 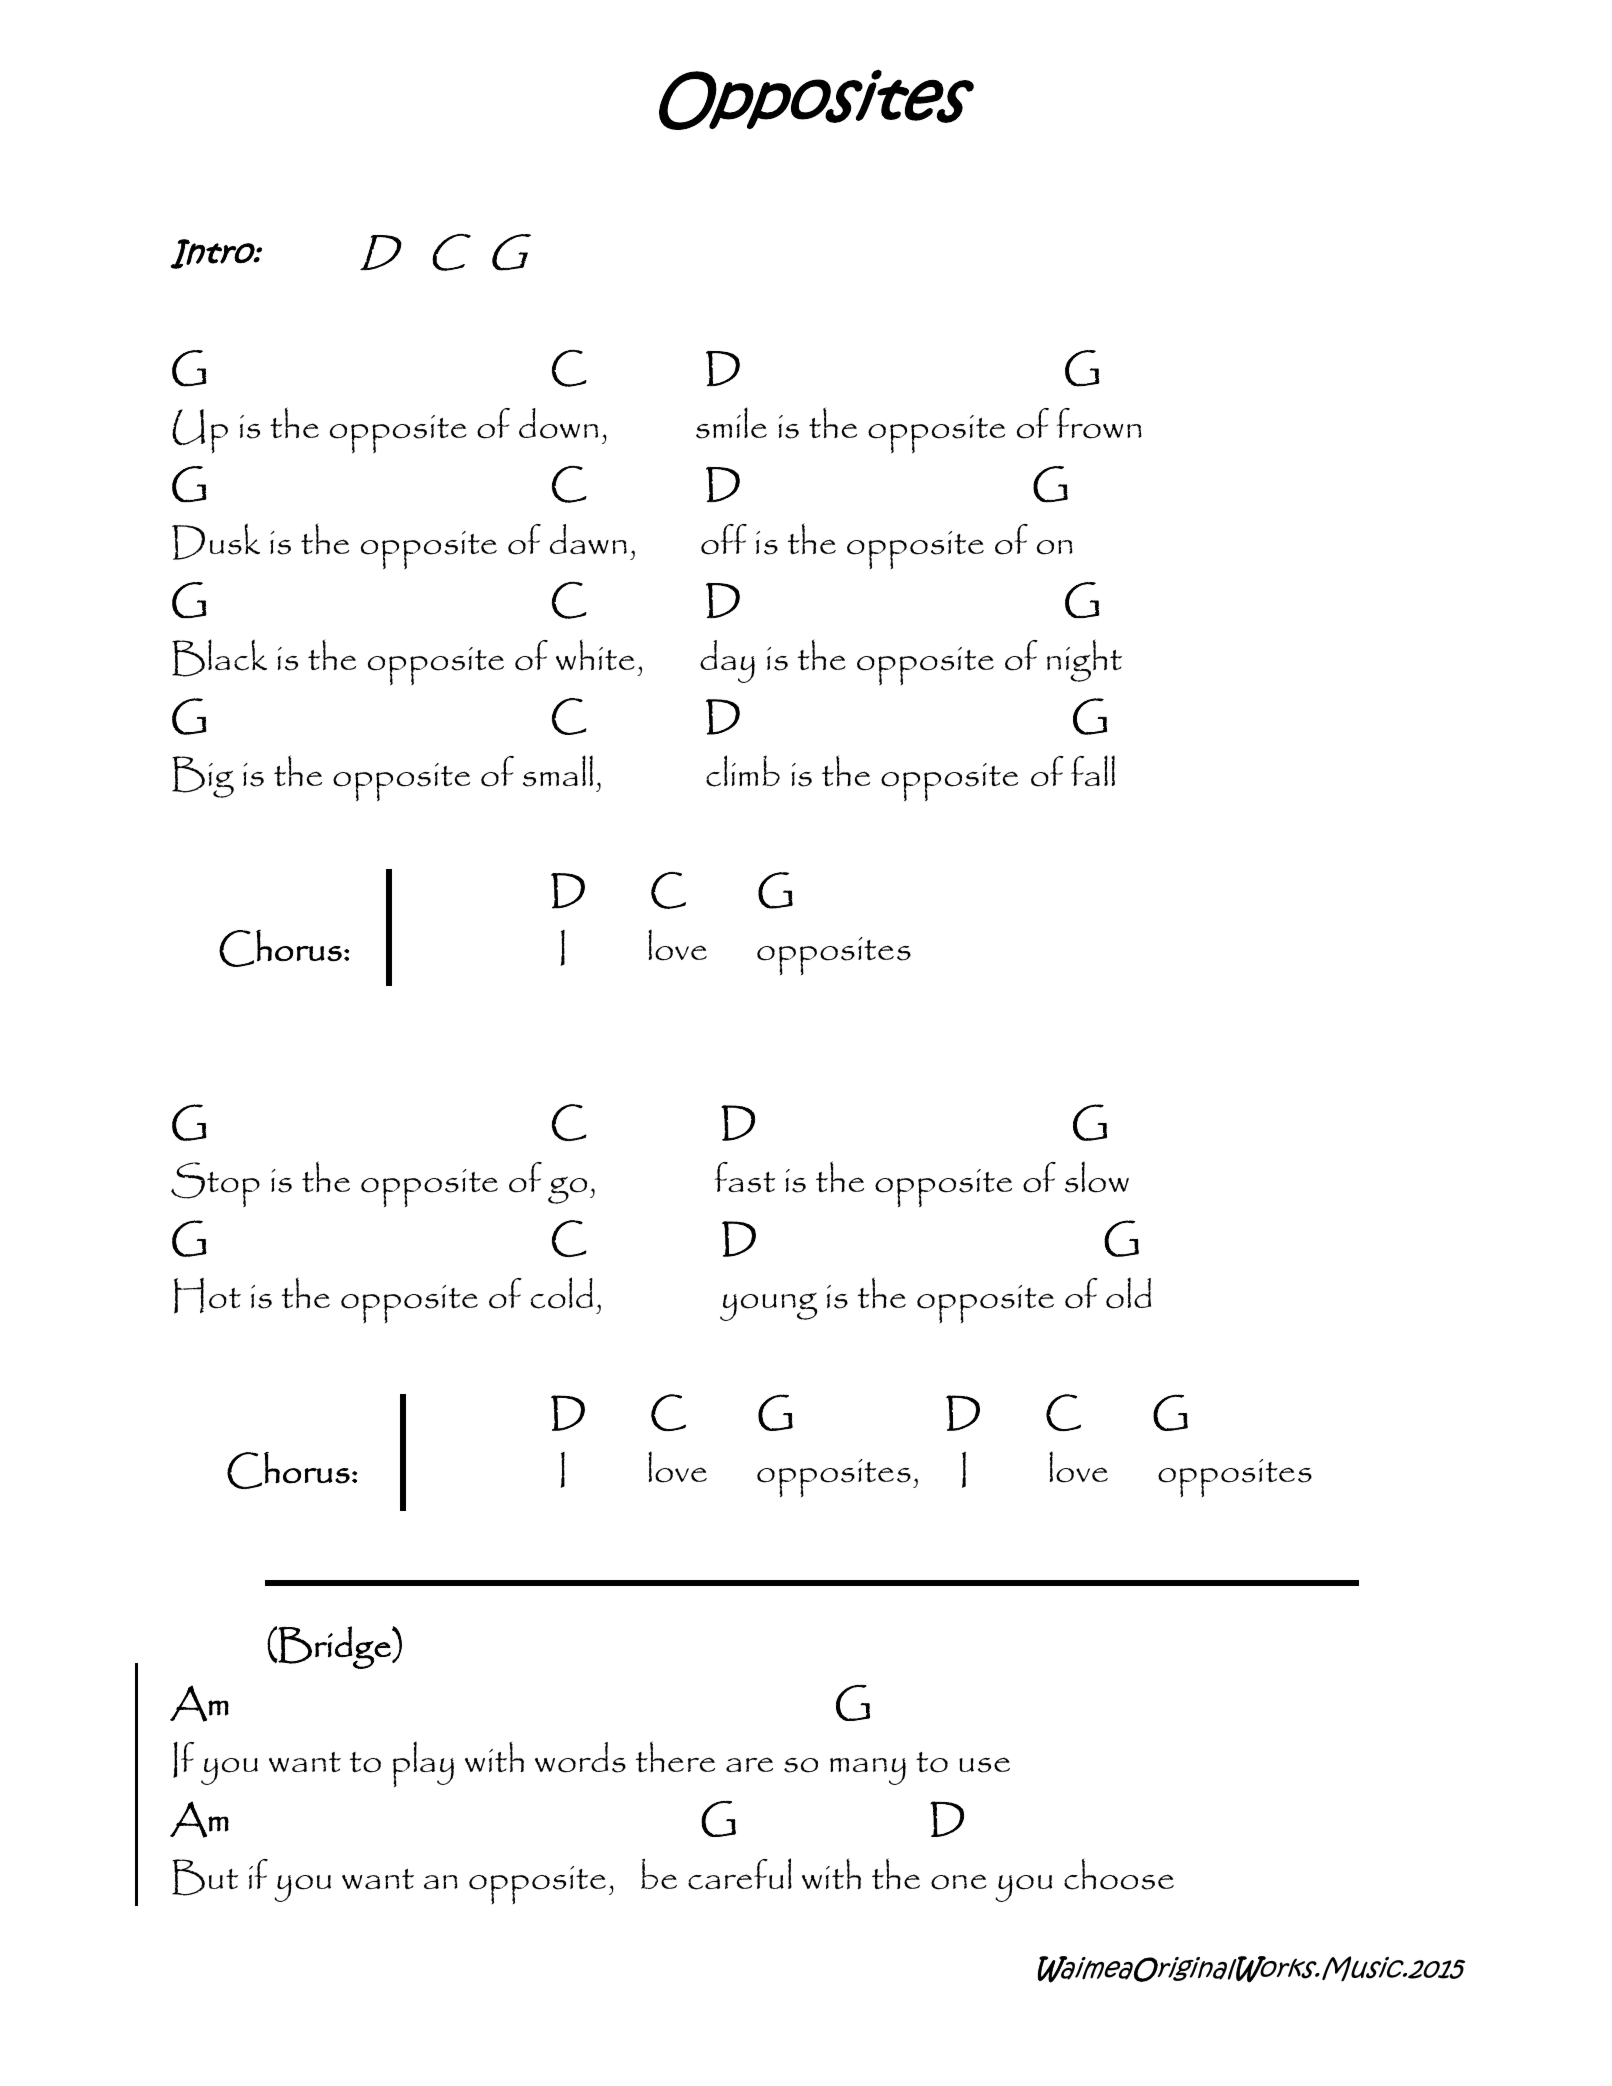 I want to click on frown, so click(x=1098, y=423).
